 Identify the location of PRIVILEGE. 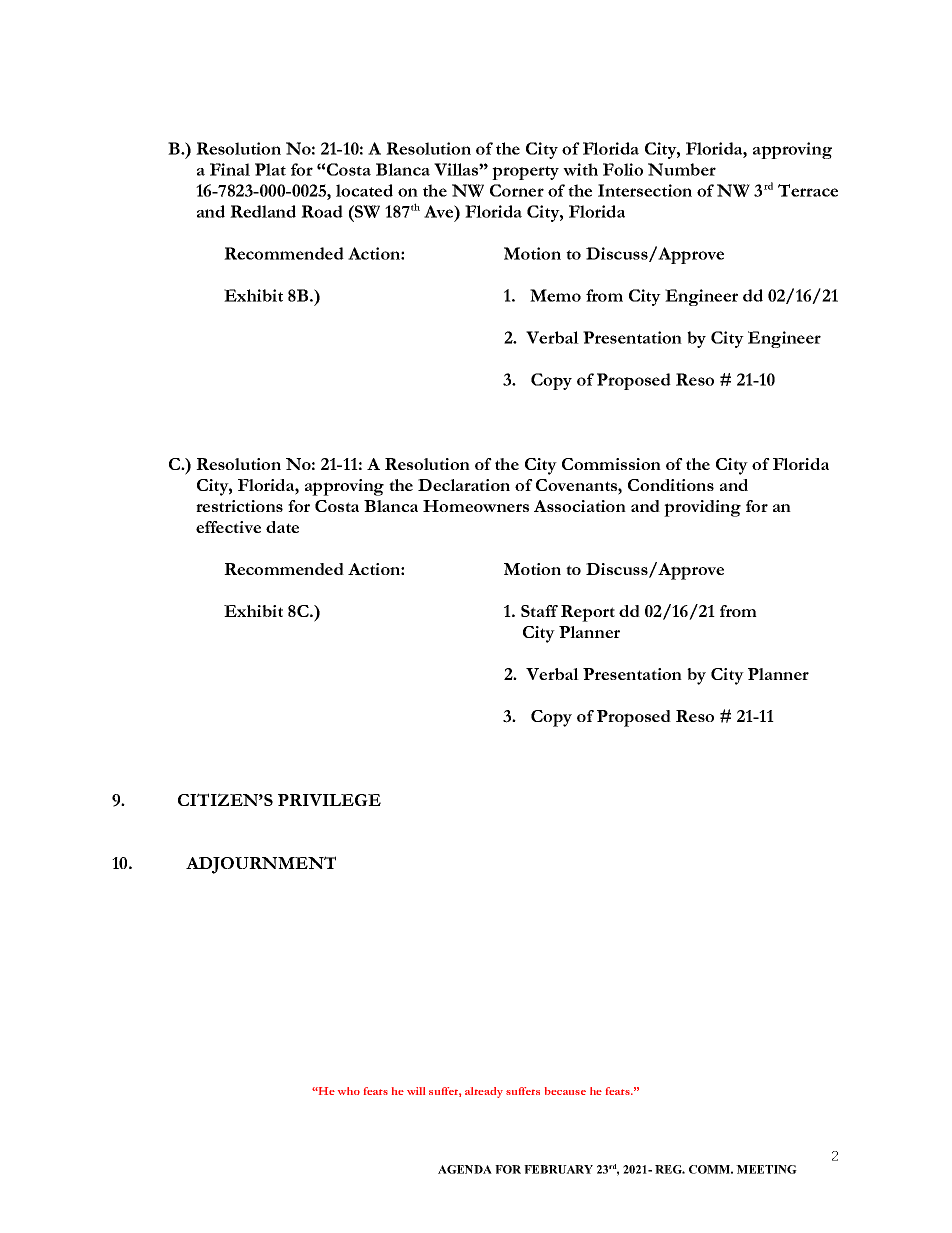
(329, 800).
